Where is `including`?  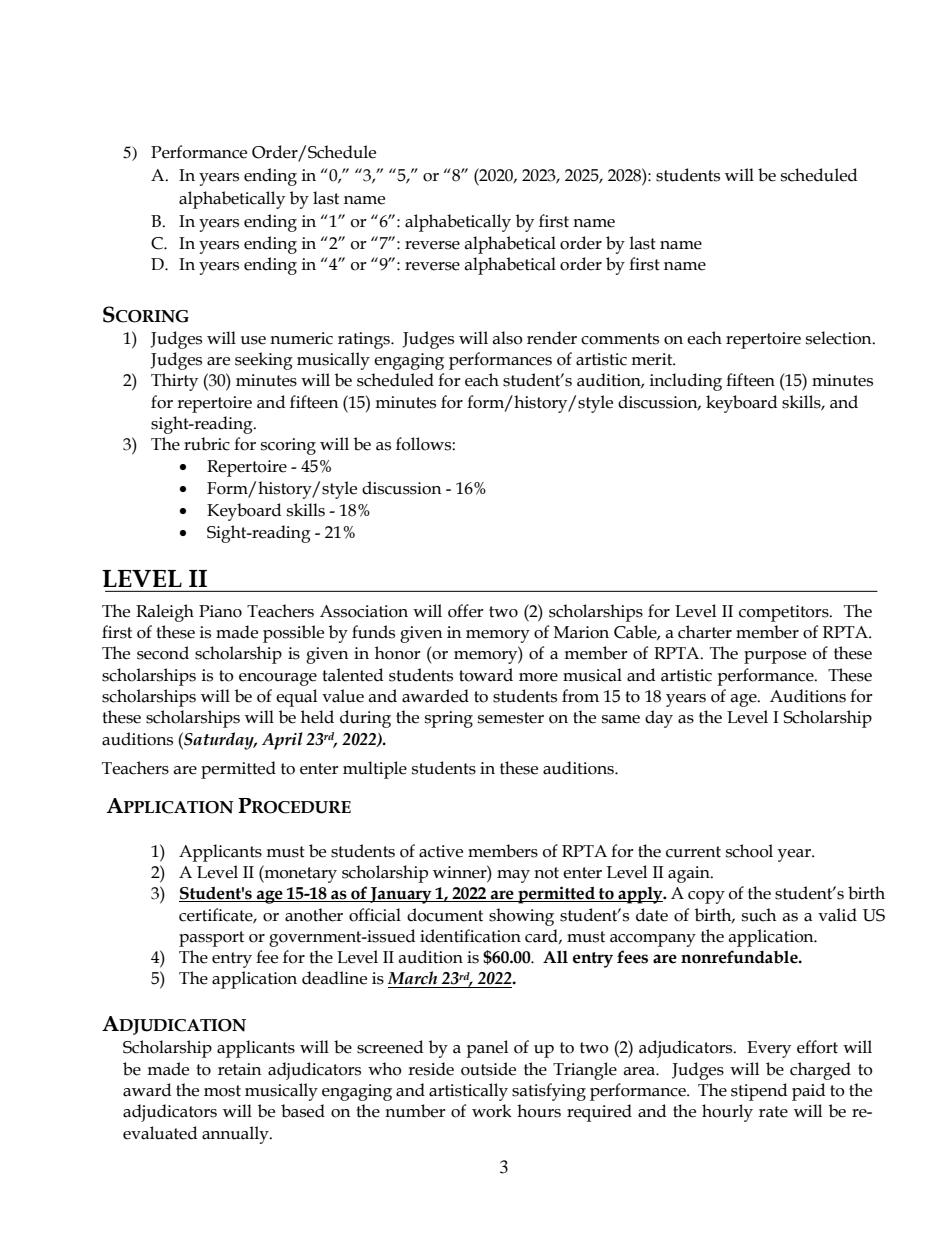
including is located at coordinates (686, 382).
